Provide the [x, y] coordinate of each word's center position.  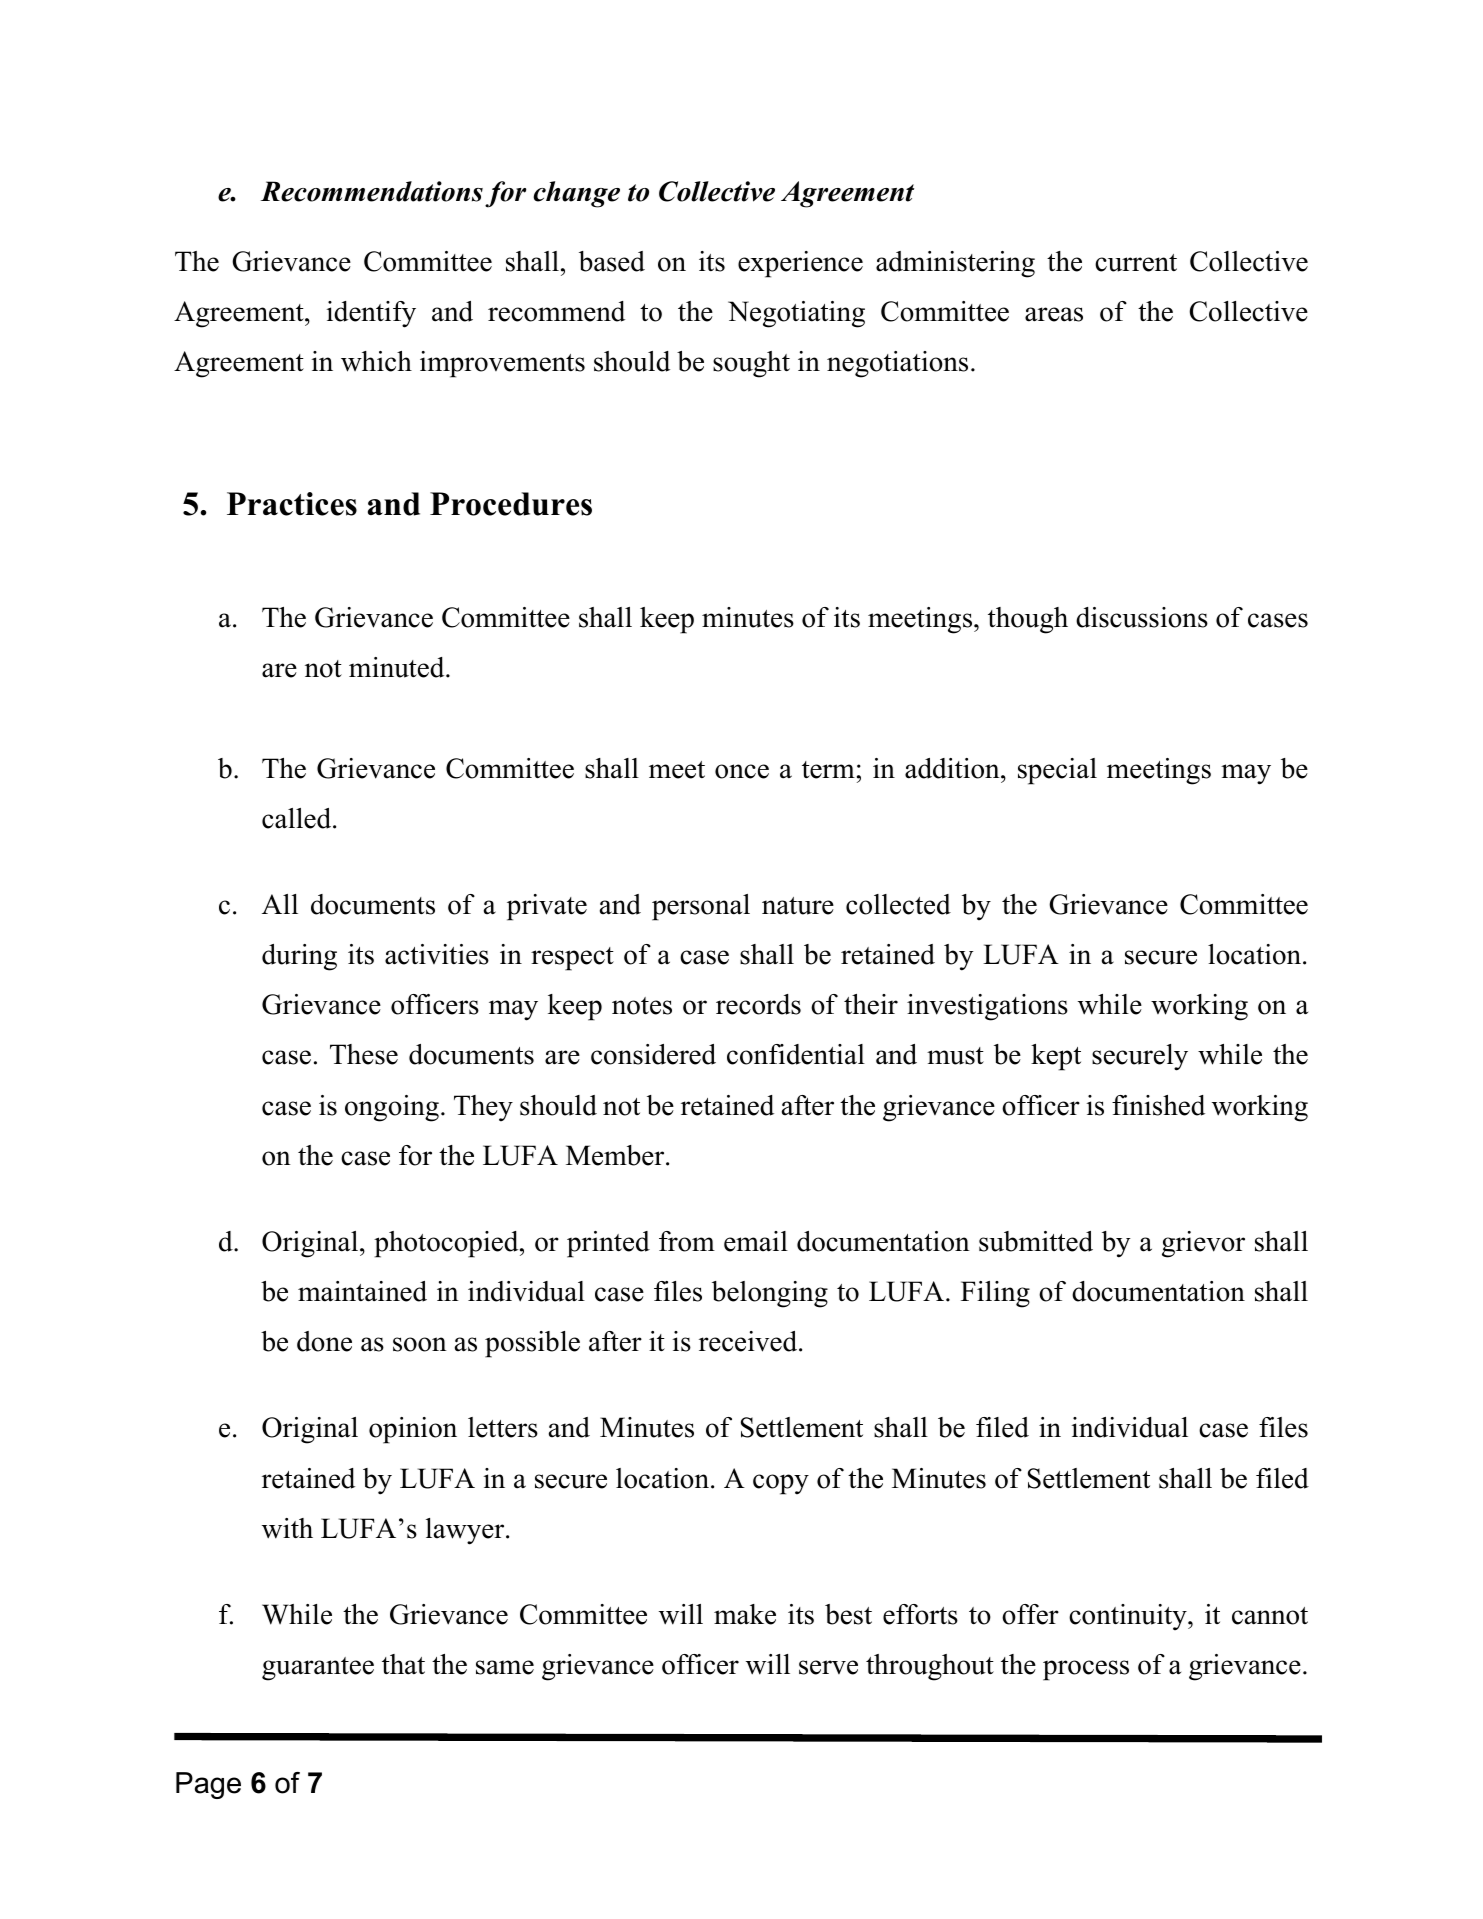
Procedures [511, 504]
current [1136, 263]
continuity [1129, 1617]
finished [1158, 1105]
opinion [413, 1430]
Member [616, 1155]
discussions [1142, 617]
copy [781, 1484]
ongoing [392, 1108]
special [1057, 771]
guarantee [318, 1669]
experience [800, 264]
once [742, 771]
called [298, 818]
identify [371, 314]
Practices [292, 504]
